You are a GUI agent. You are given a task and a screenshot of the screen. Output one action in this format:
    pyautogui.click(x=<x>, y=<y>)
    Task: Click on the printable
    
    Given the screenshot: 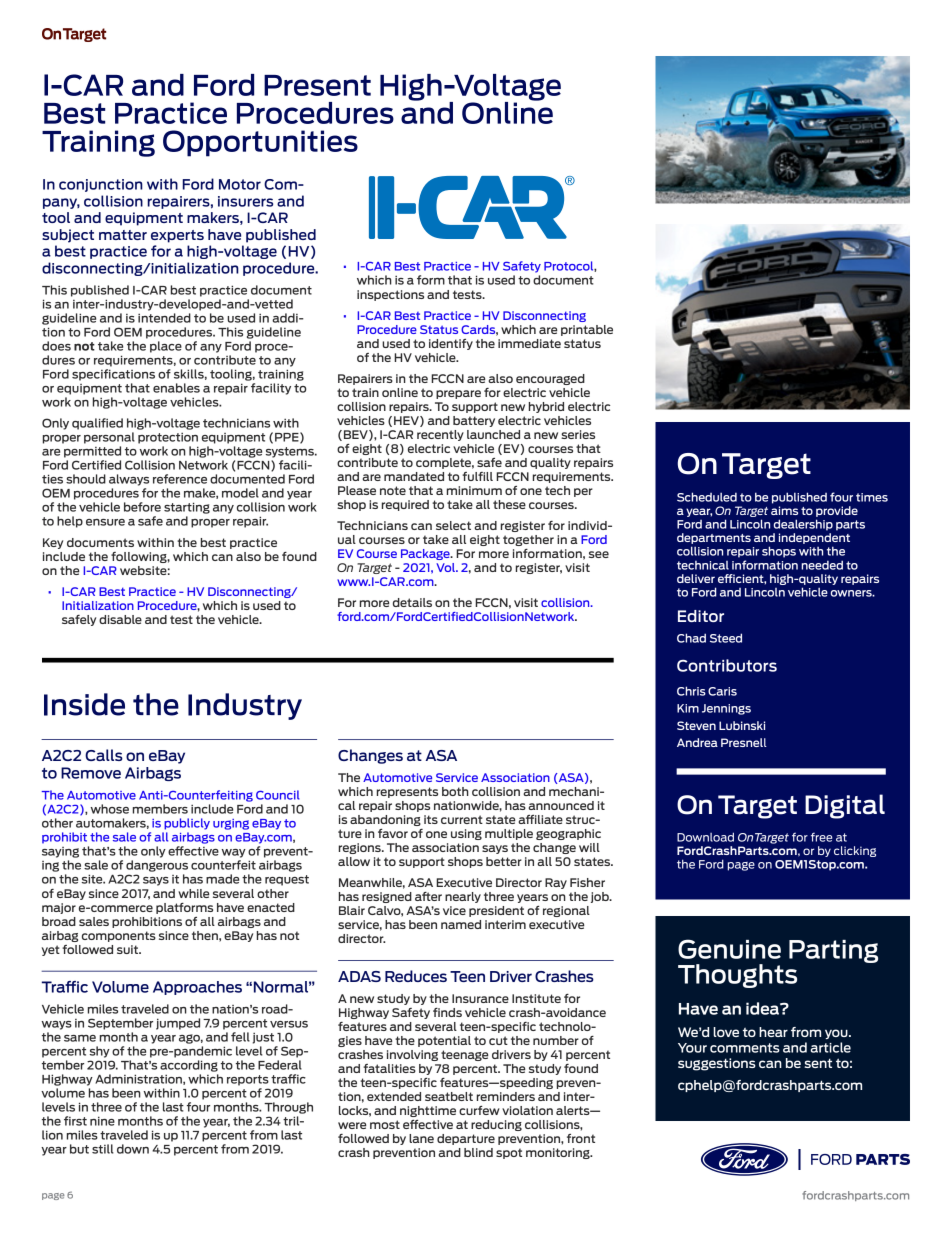 What is the action you would take?
    pyautogui.click(x=587, y=330)
